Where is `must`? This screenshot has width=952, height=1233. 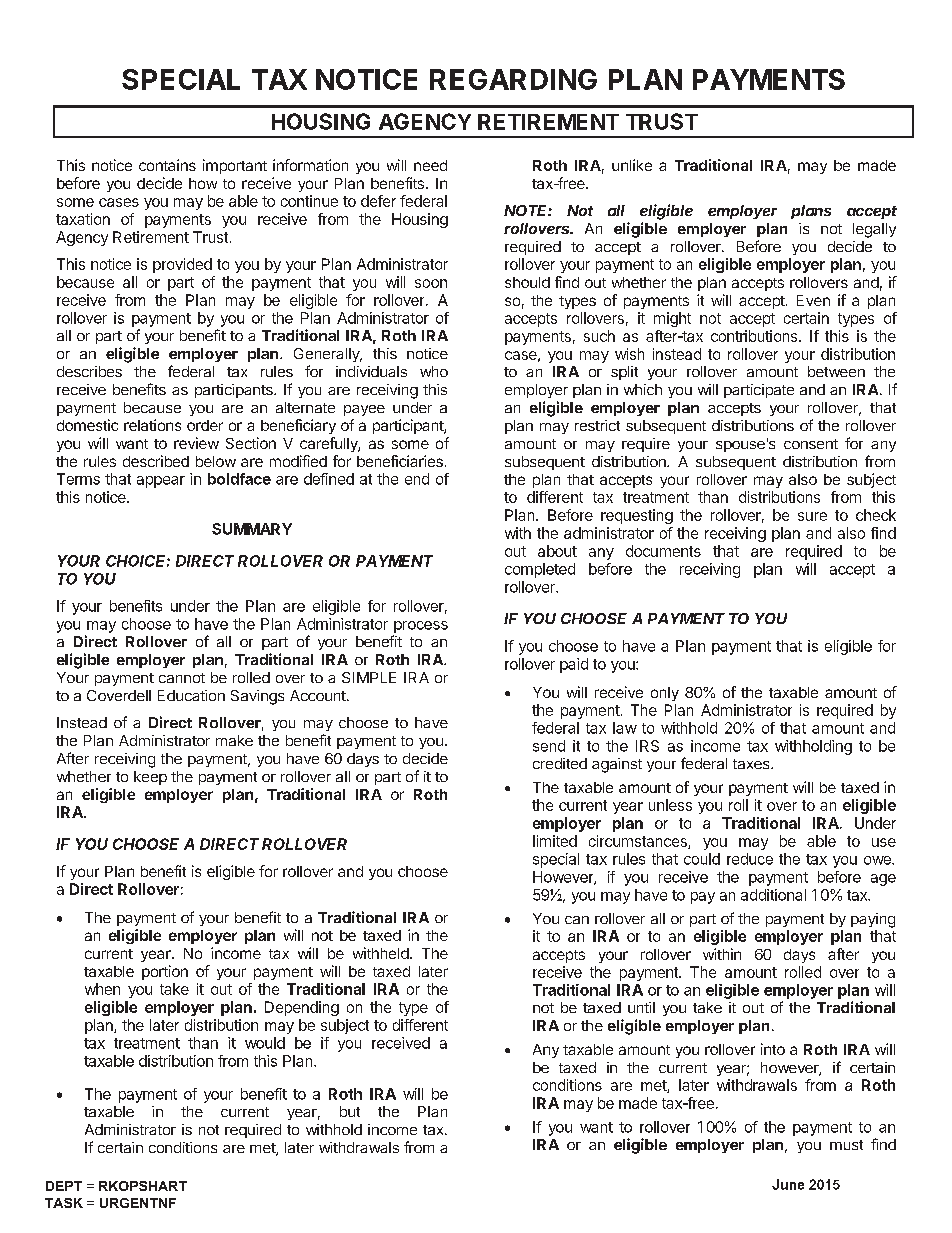 must is located at coordinates (846, 1145).
